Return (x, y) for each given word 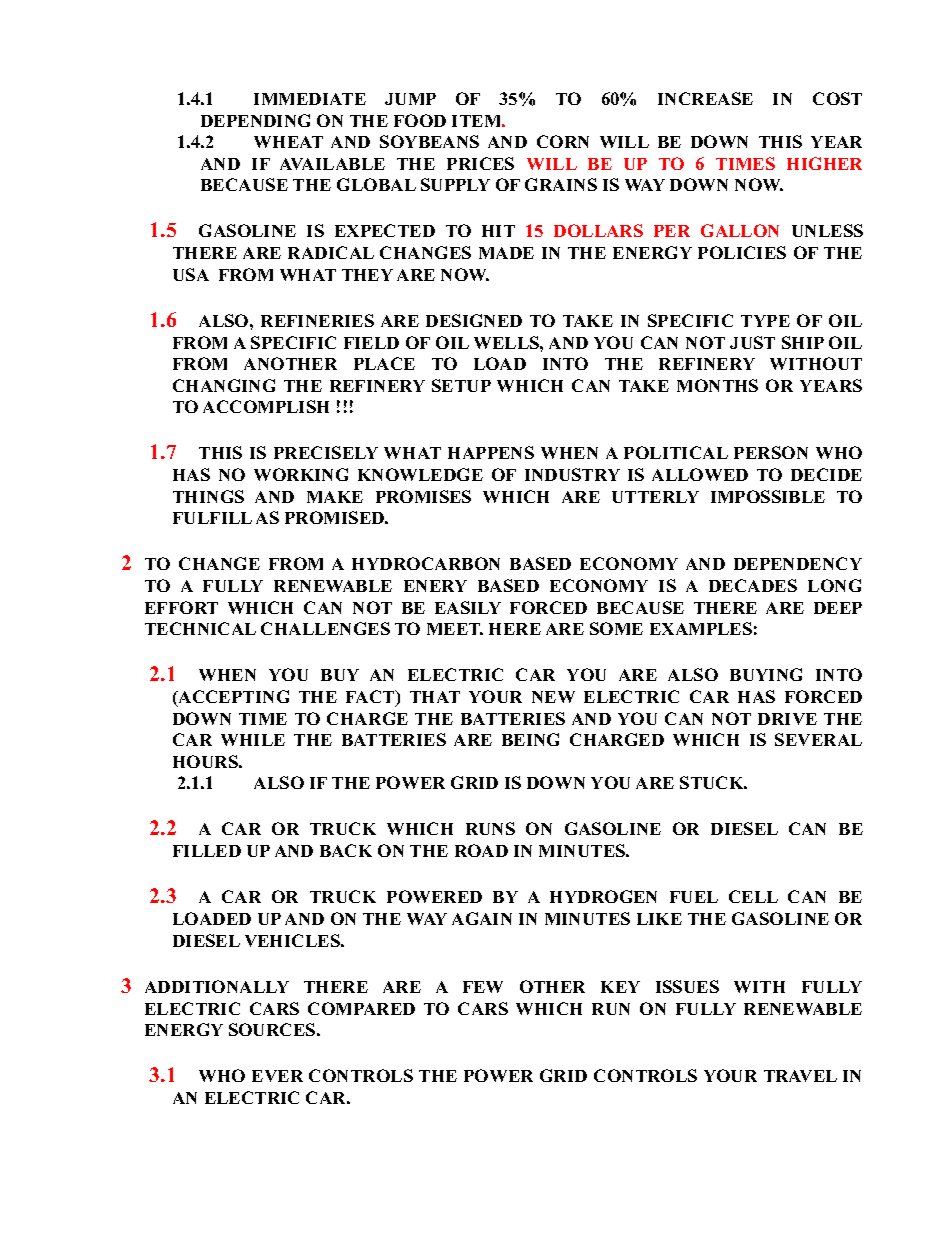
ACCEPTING (232, 698)
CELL (753, 896)
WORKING (301, 474)
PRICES (480, 163)
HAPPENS (491, 452)
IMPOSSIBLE (768, 496)
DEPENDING (255, 120)
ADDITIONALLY (217, 986)
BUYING (766, 674)
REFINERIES (317, 320)
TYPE (765, 321)
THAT (435, 697)
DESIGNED (474, 320)
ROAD (481, 850)
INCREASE (705, 98)
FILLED (207, 851)
